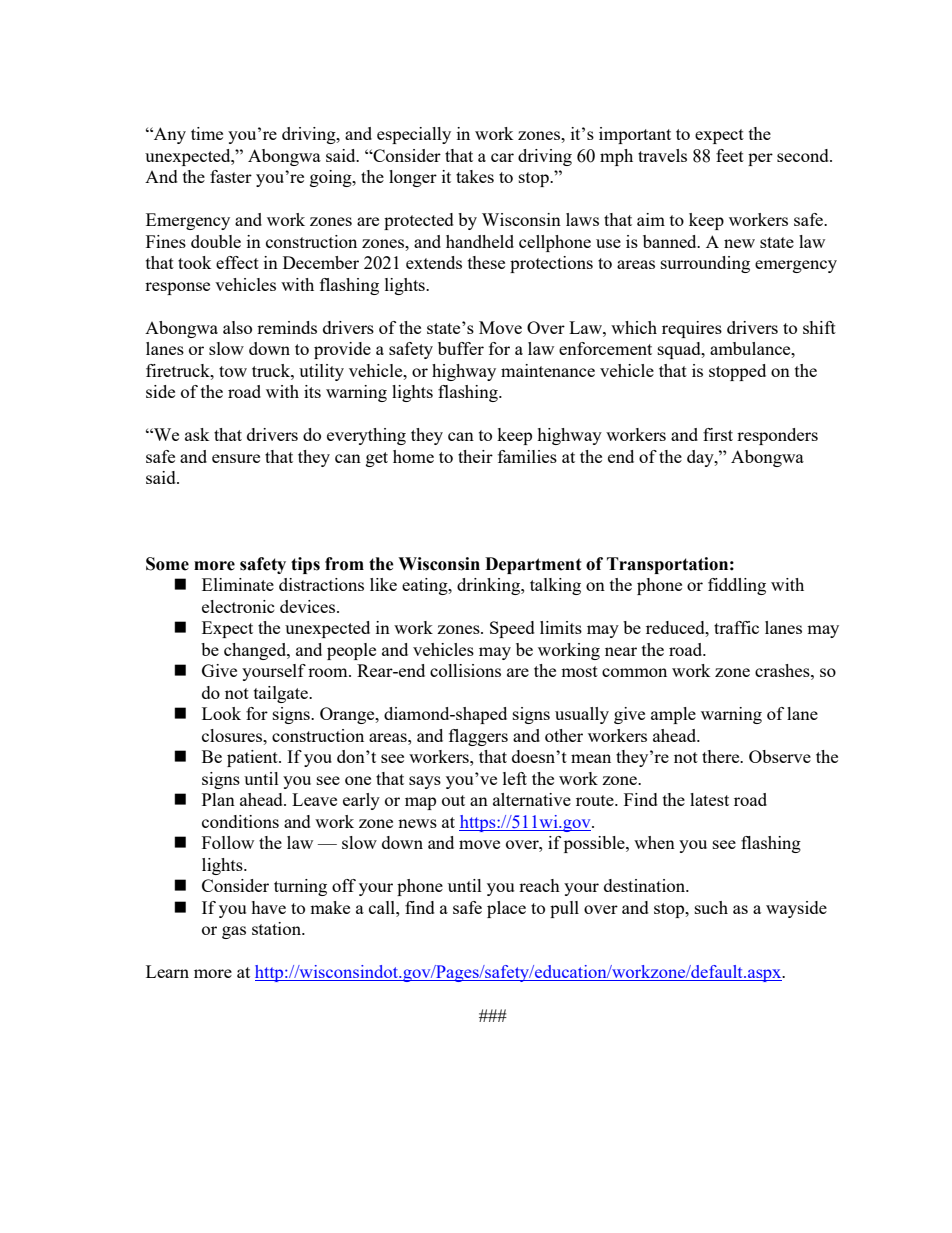 The width and height of the screenshot is (952, 1233). Describe the element at coordinates (234, 932) in the screenshot. I see `gas` at that location.
